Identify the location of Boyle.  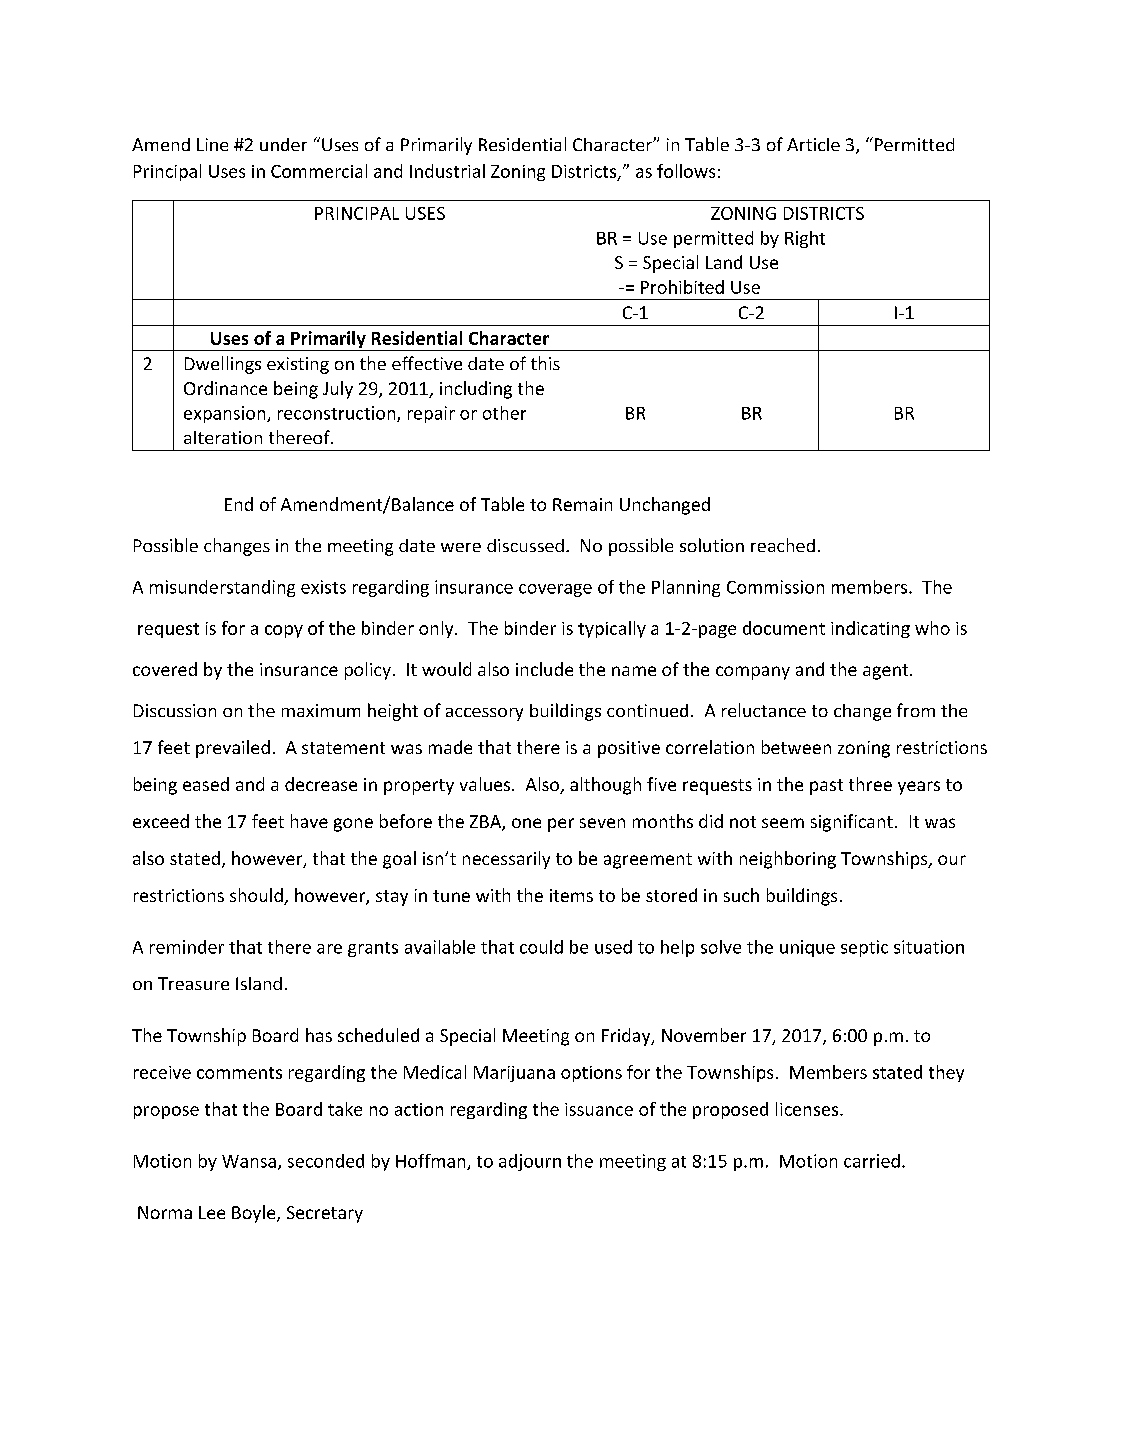
(255, 1214).
